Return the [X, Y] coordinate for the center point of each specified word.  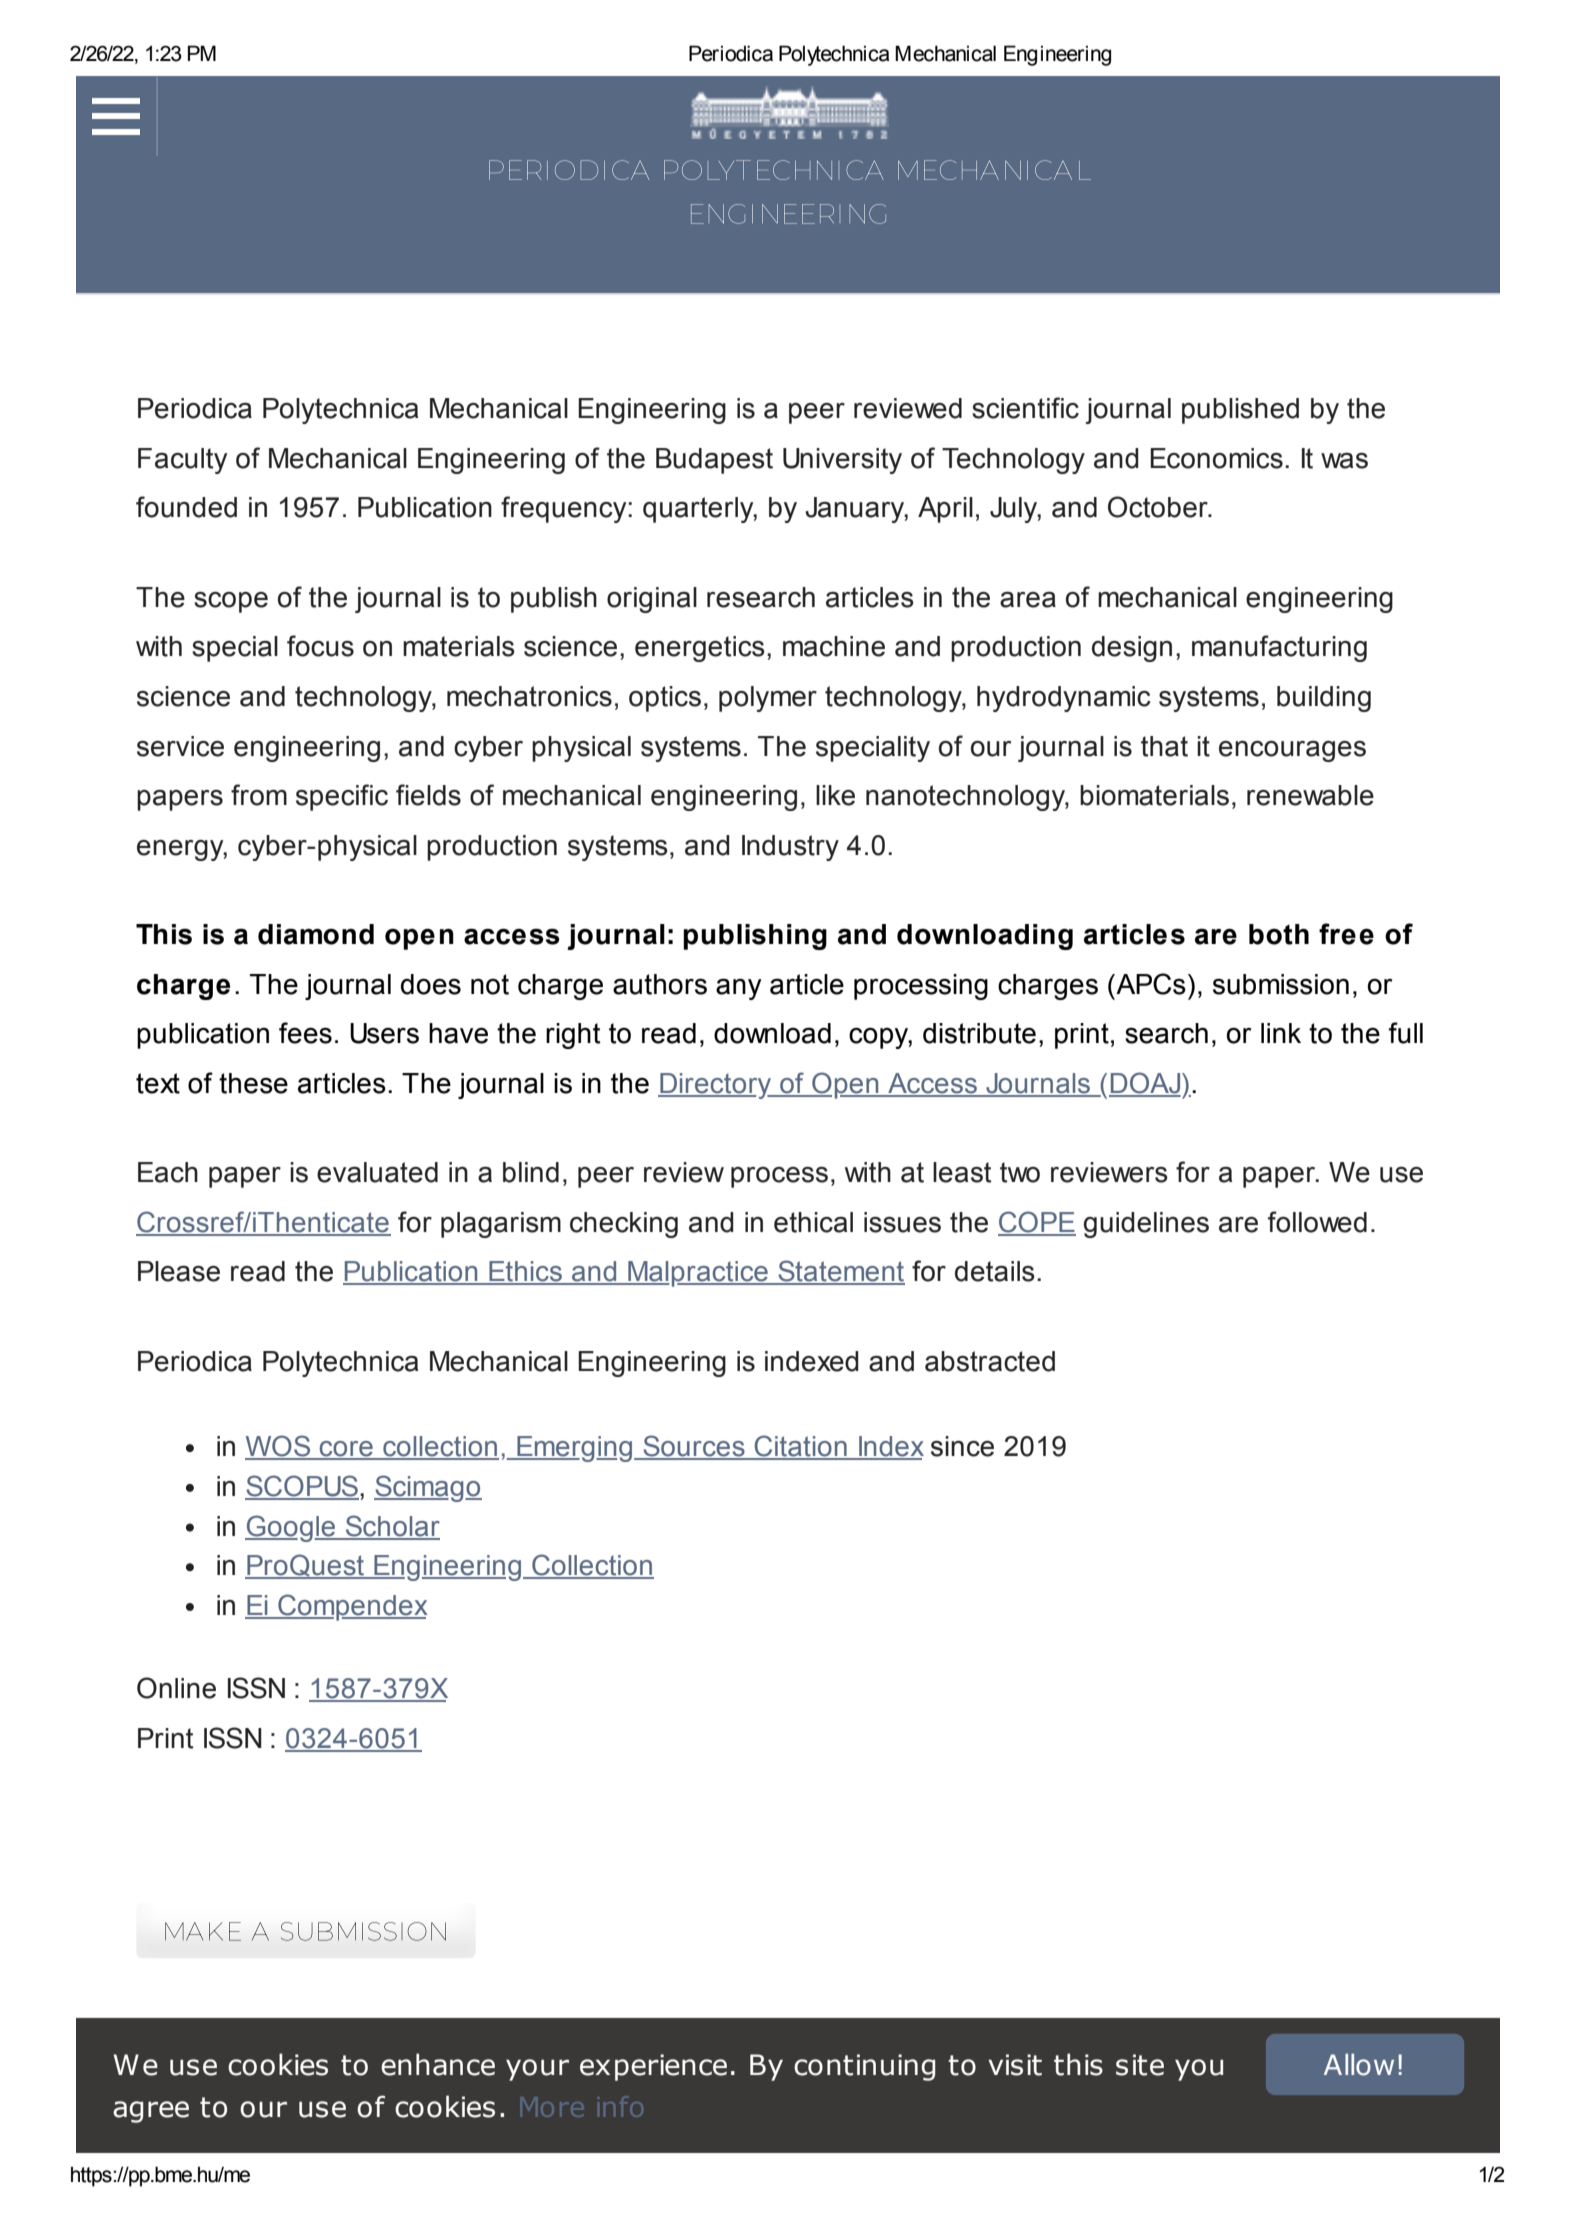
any [739, 989]
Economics [1216, 458]
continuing [864, 2067]
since [962, 1446]
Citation [801, 1447]
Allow [1359, 2065]
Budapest [714, 461]
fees [305, 1033]
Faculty [182, 461]
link [1281, 1033]
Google [291, 1528]
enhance [438, 2064]
